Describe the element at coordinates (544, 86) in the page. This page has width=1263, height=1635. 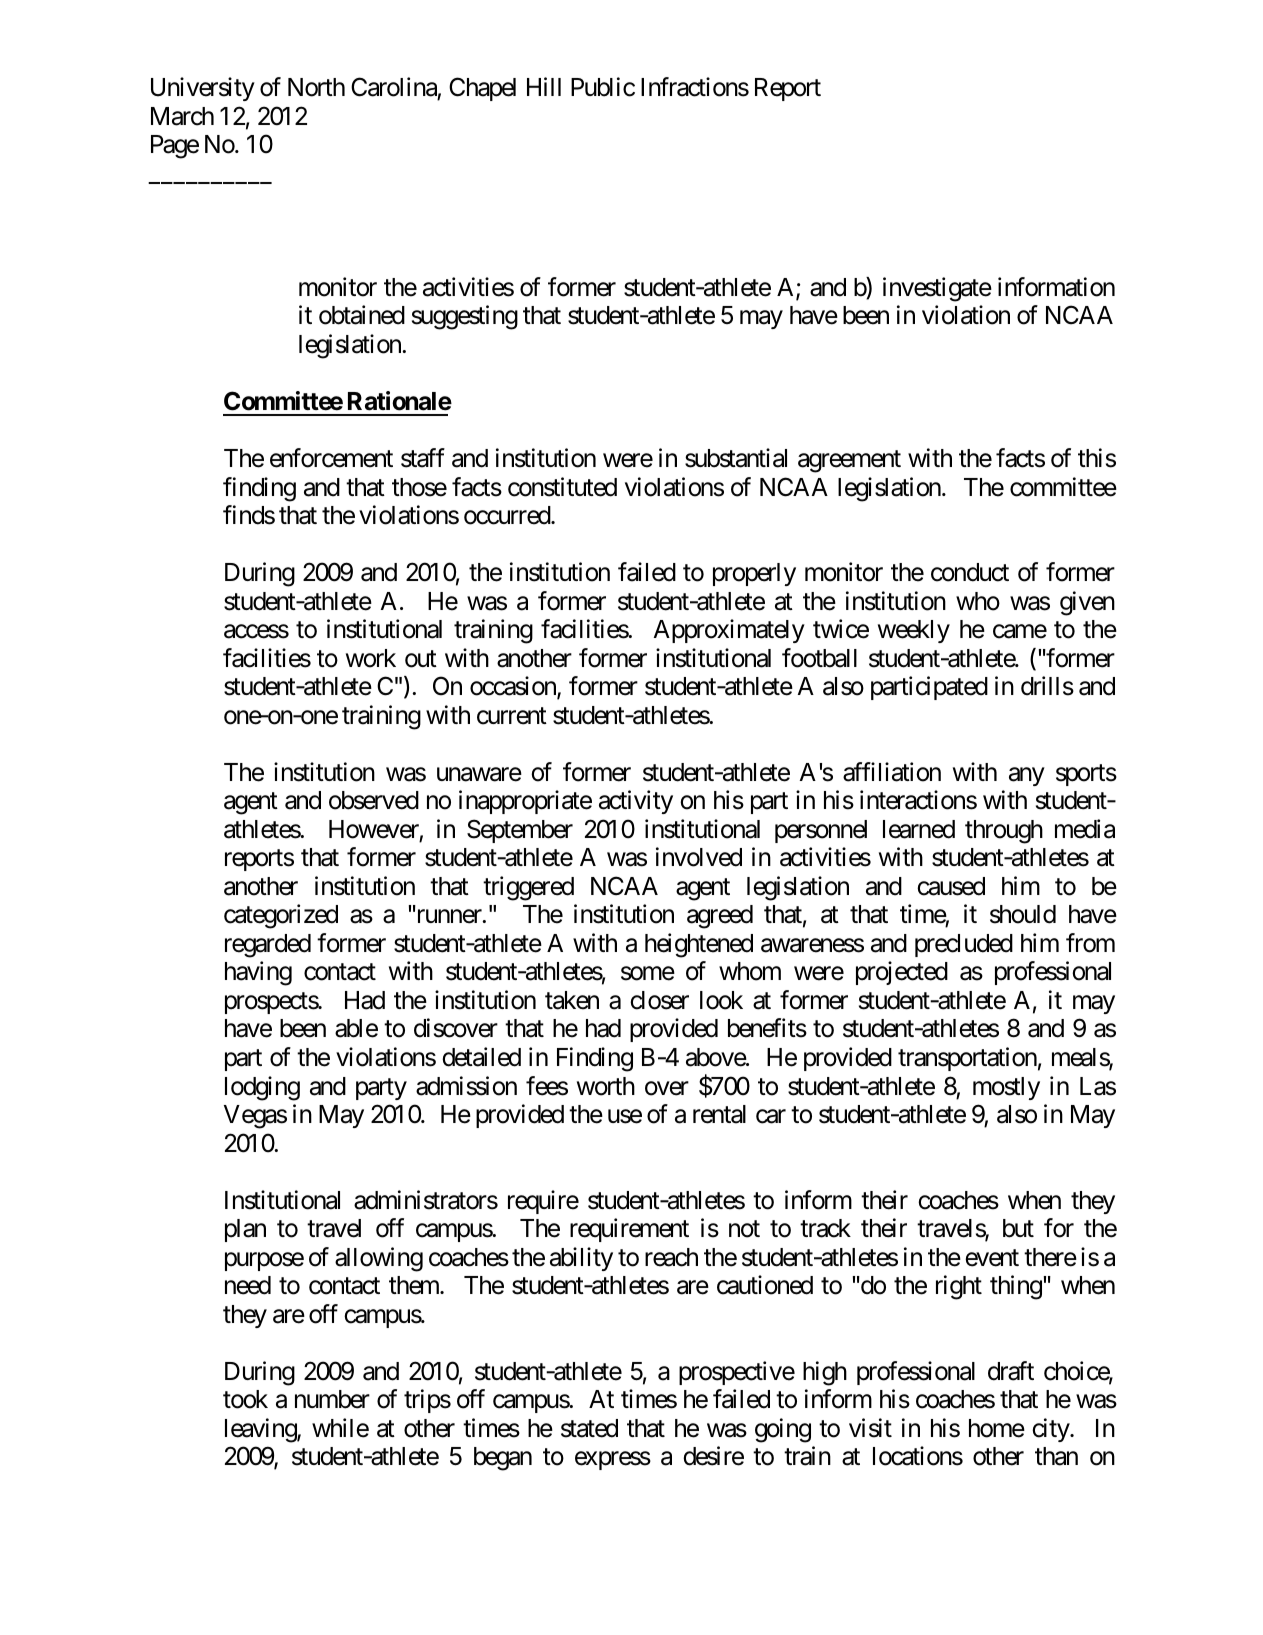
I see `Hill` at that location.
